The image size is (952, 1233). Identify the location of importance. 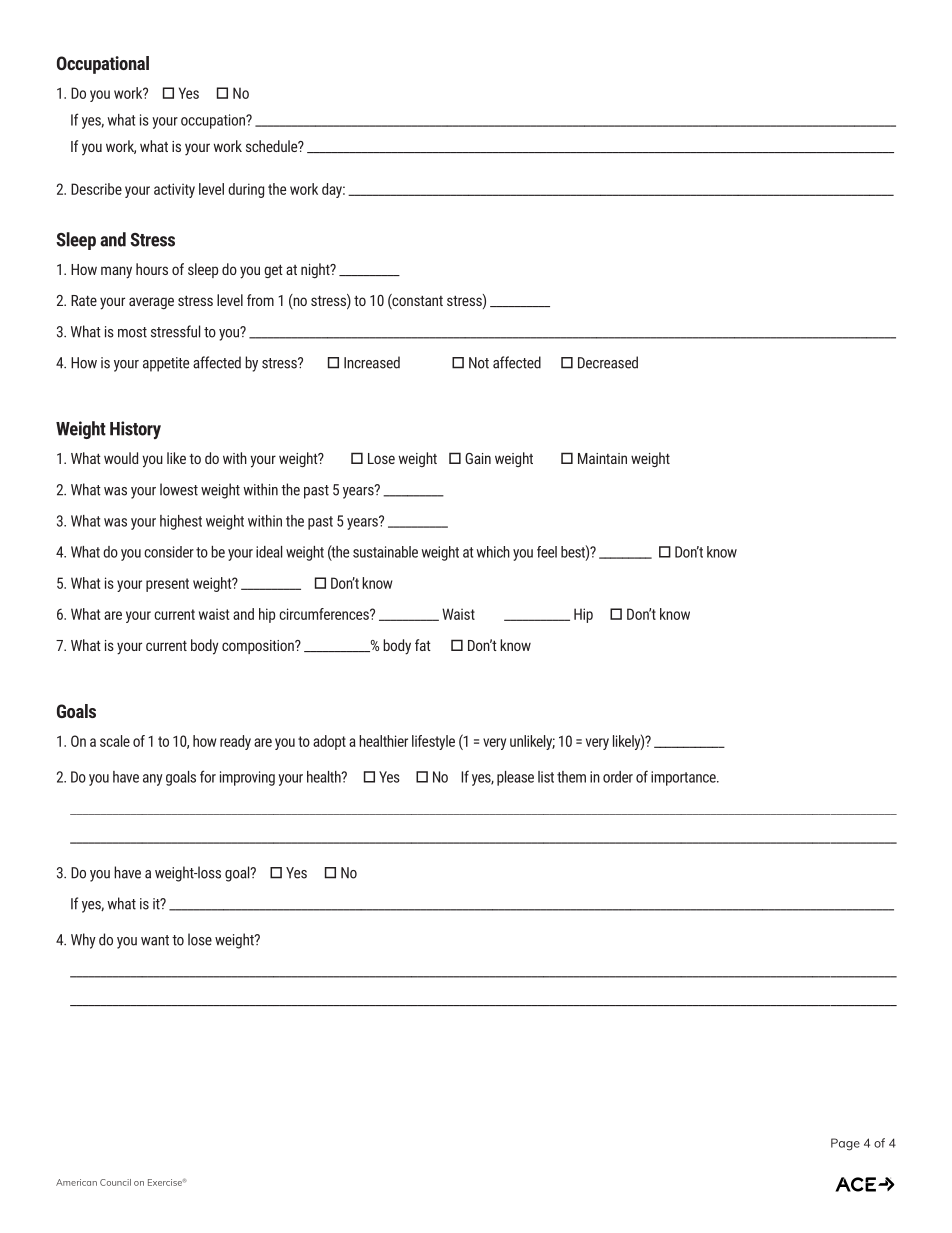
(684, 778).
